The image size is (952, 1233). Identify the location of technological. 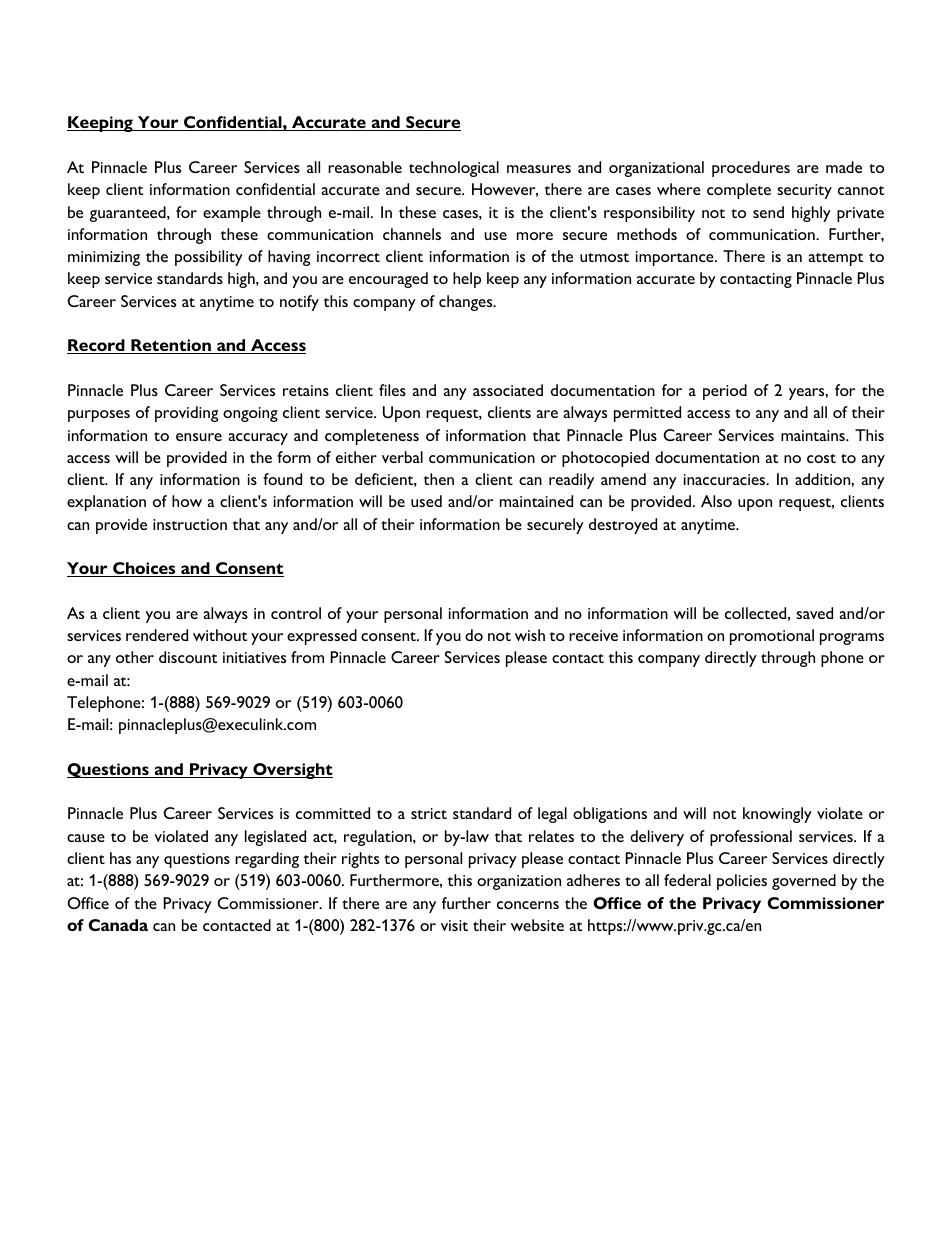
(454, 169).
